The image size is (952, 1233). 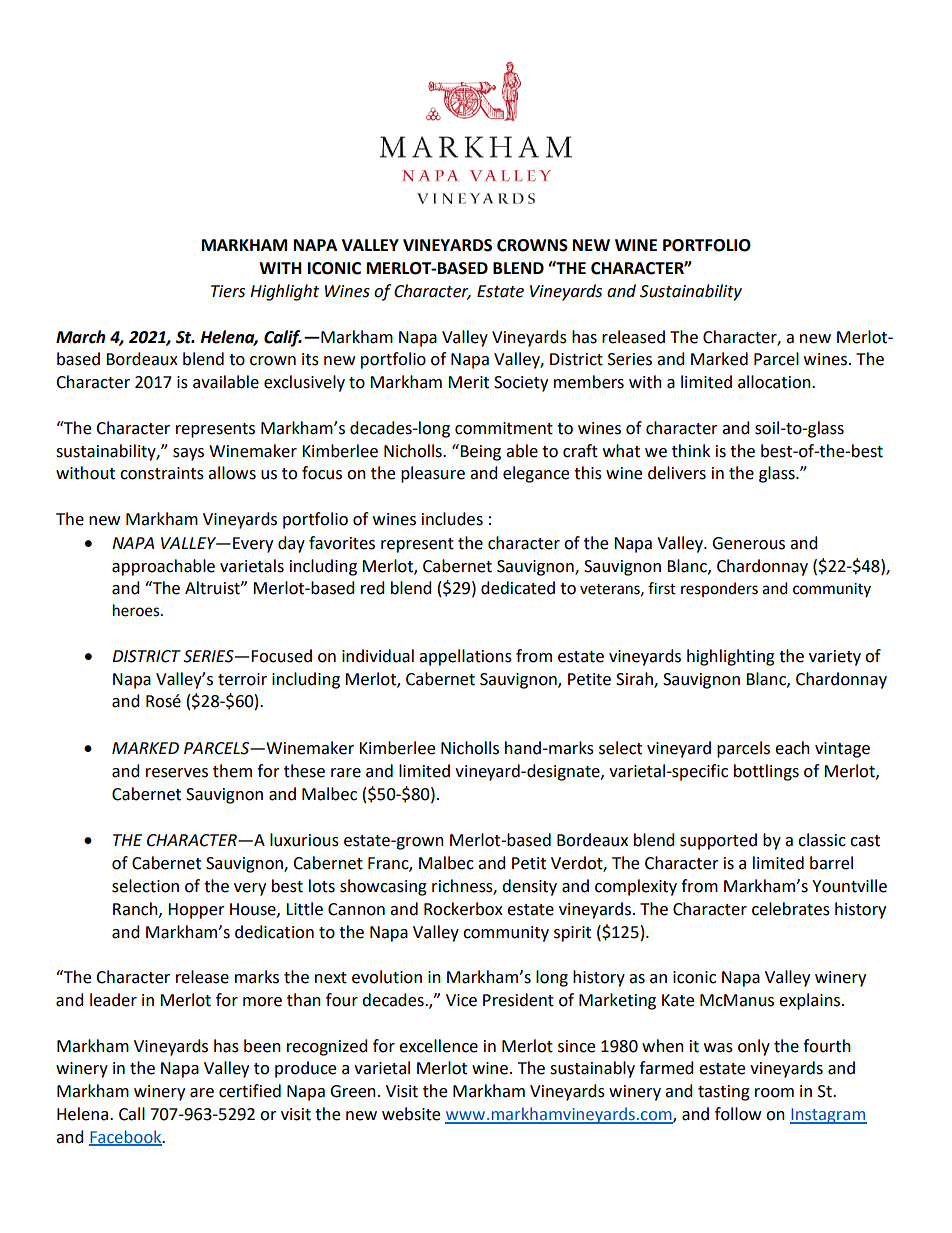 I want to click on allocation, so click(x=775, y=382).
